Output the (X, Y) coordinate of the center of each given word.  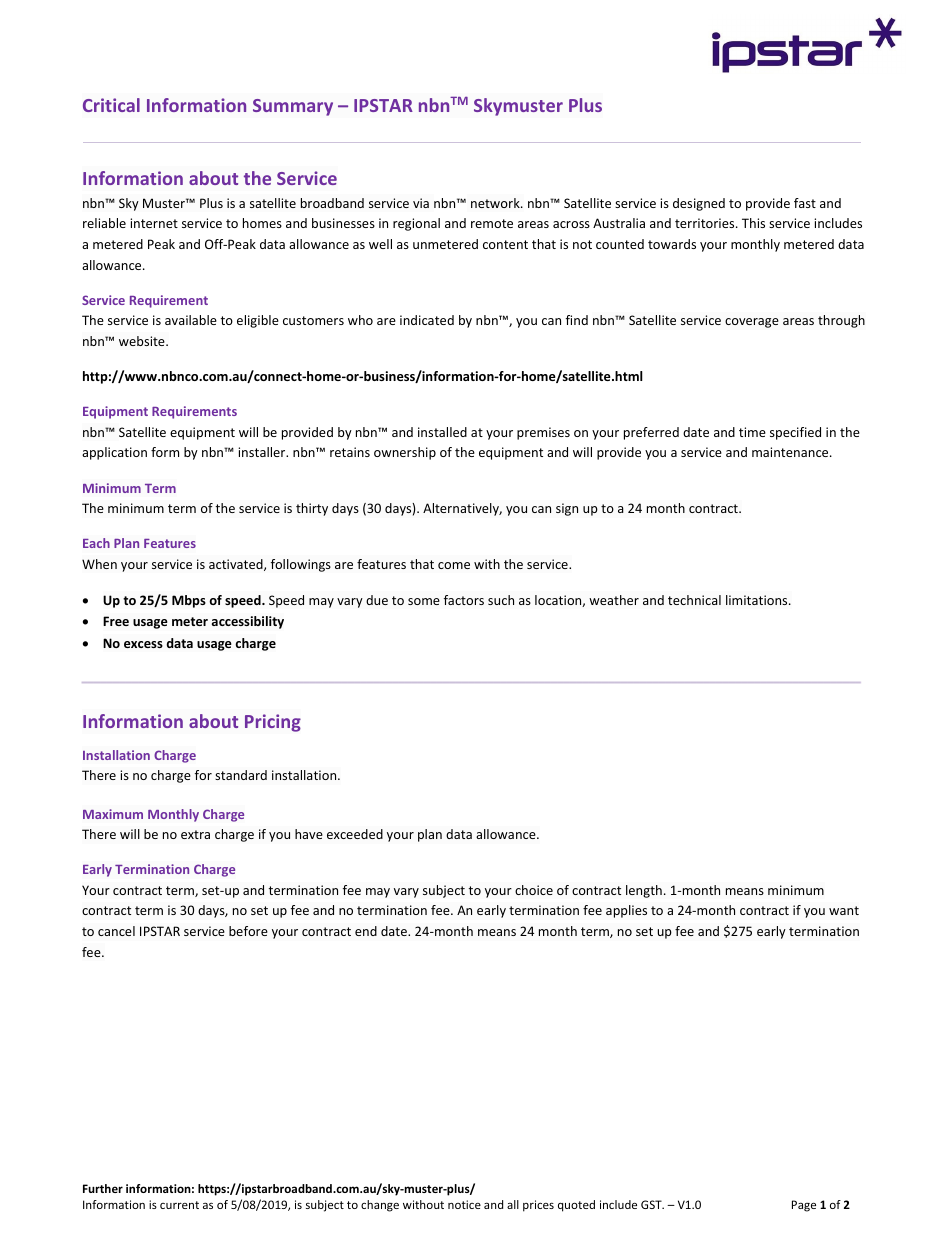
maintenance (791, 452)
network (496, 203)
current (179, 1205)
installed (442, 432)
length (644, 891)
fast (805, 203)
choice (534, 890)
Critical (111, 105)
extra (195, 834)
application (114, 453)
